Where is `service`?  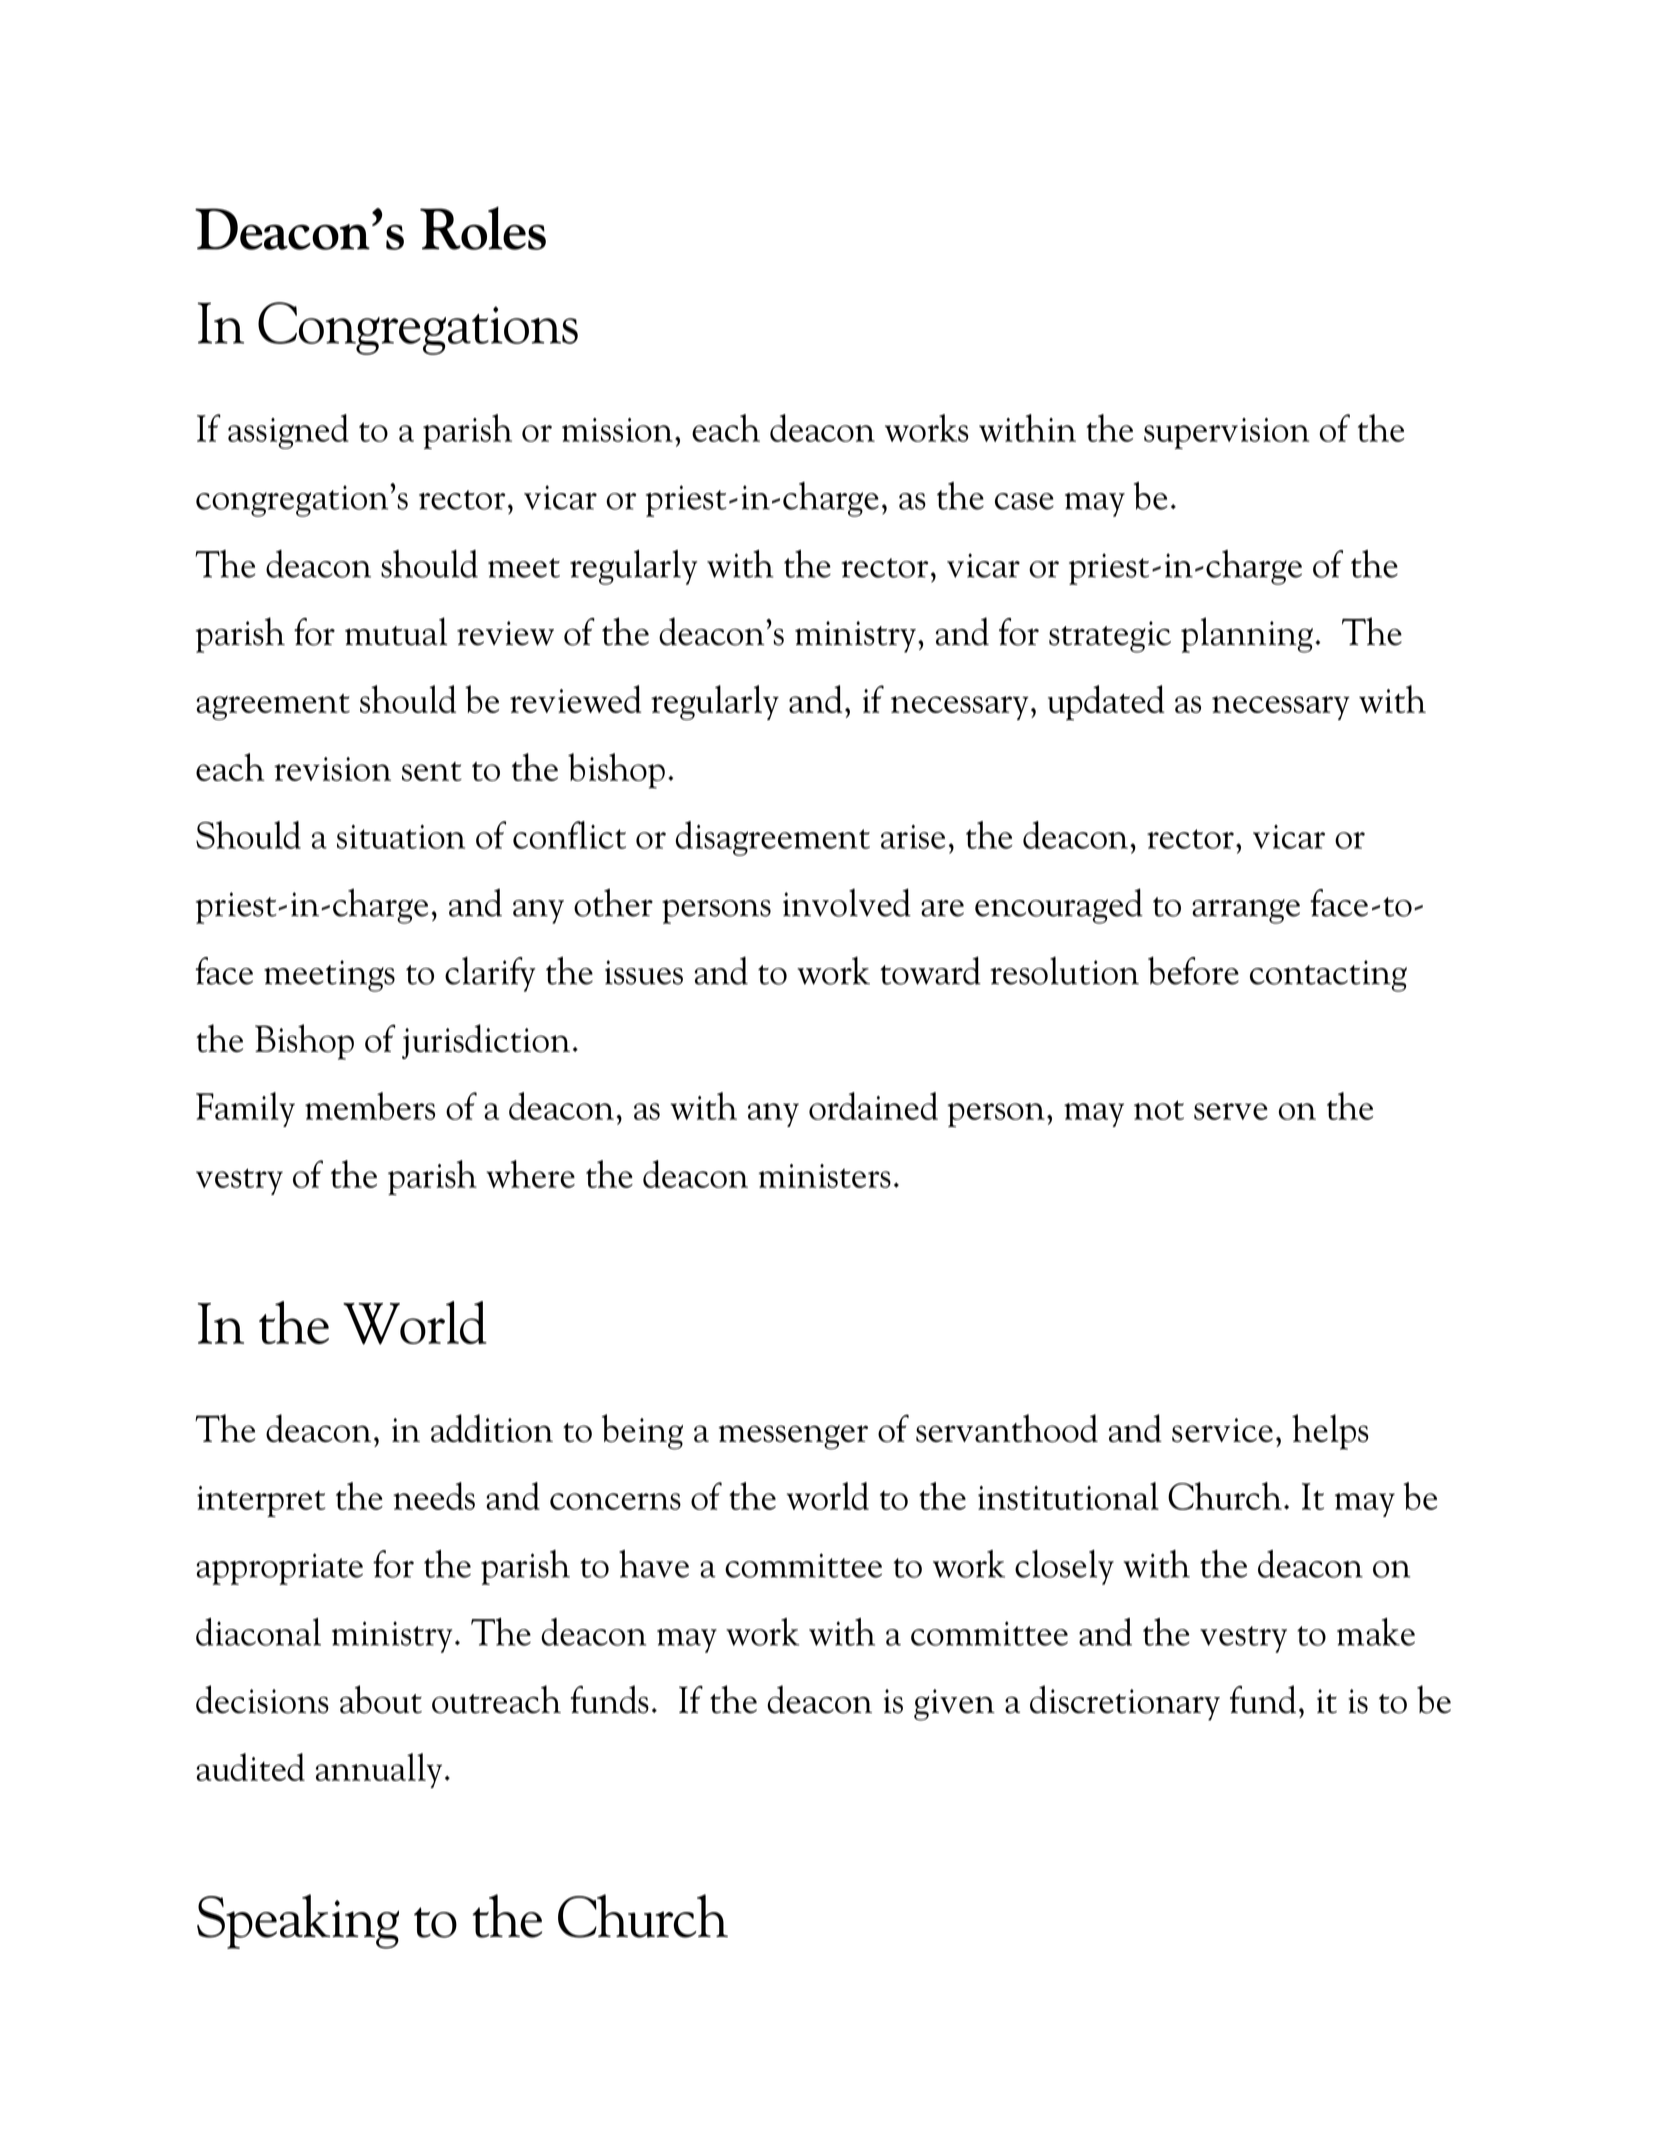
service is located at coordinates (1222, 1430).
